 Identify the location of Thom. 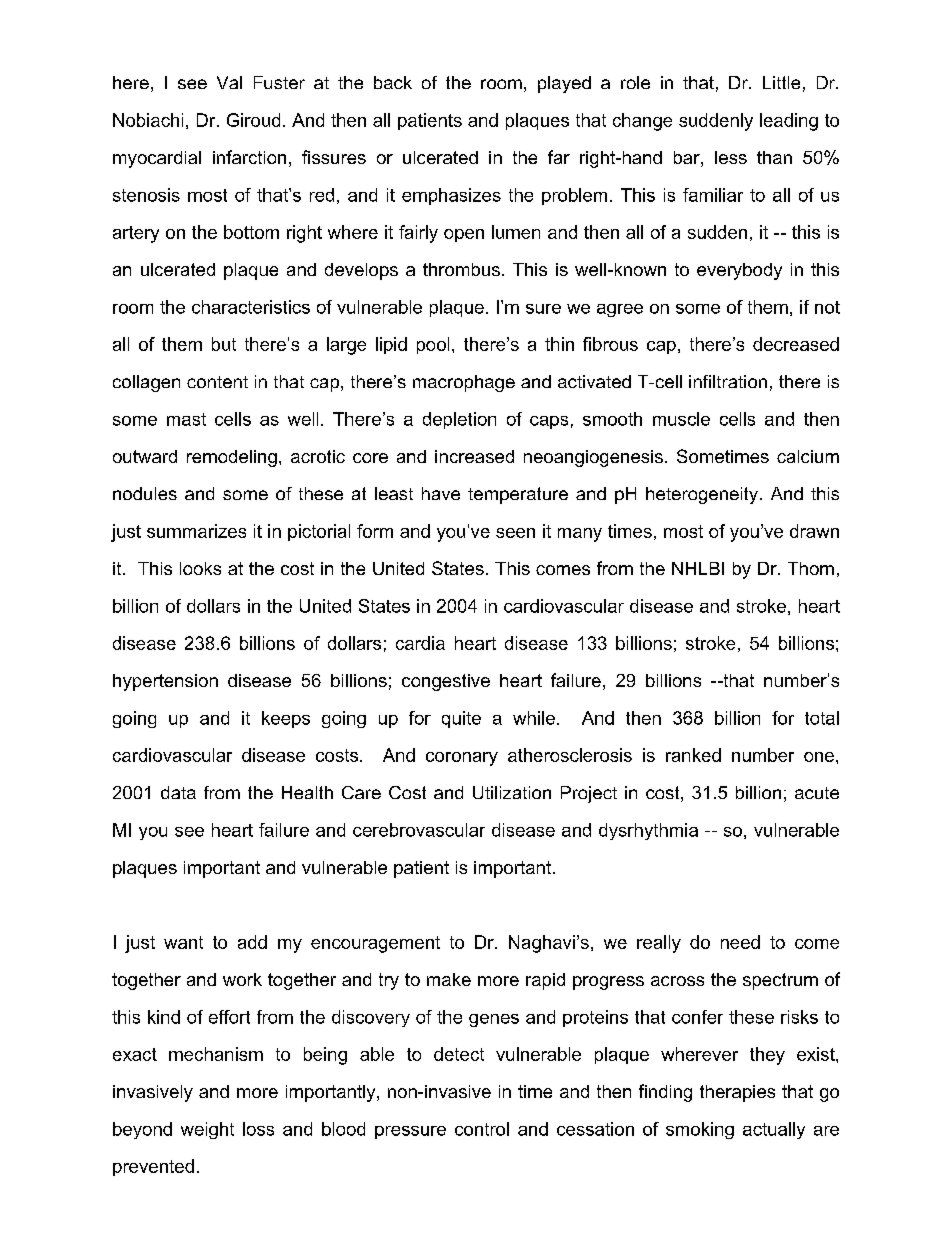
(811, 568).
